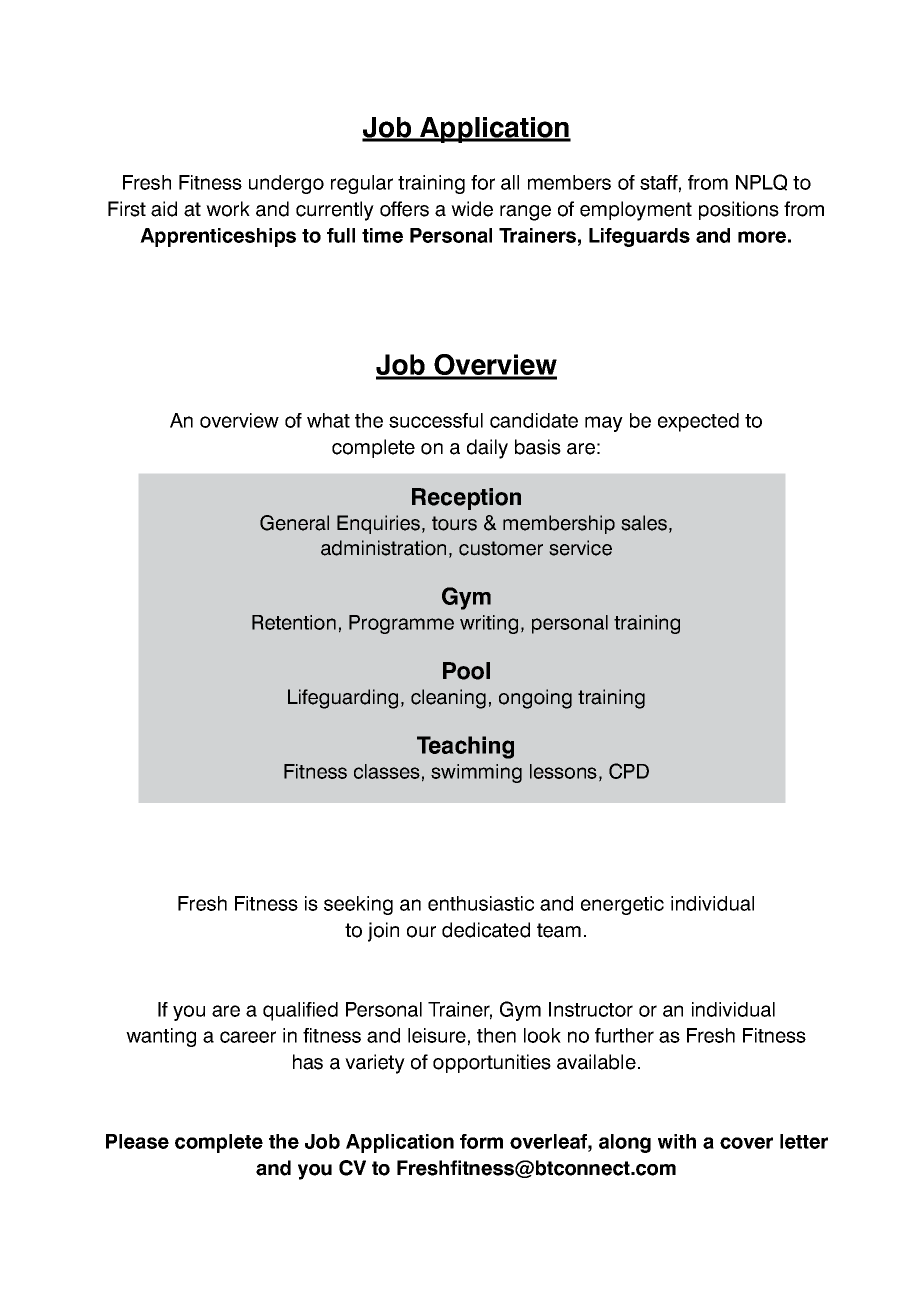 The height and width of the page is (1308, 924). What do you see at coordinates (228, 209) in the page?
I see `work` at bounding box center [228, 209].
